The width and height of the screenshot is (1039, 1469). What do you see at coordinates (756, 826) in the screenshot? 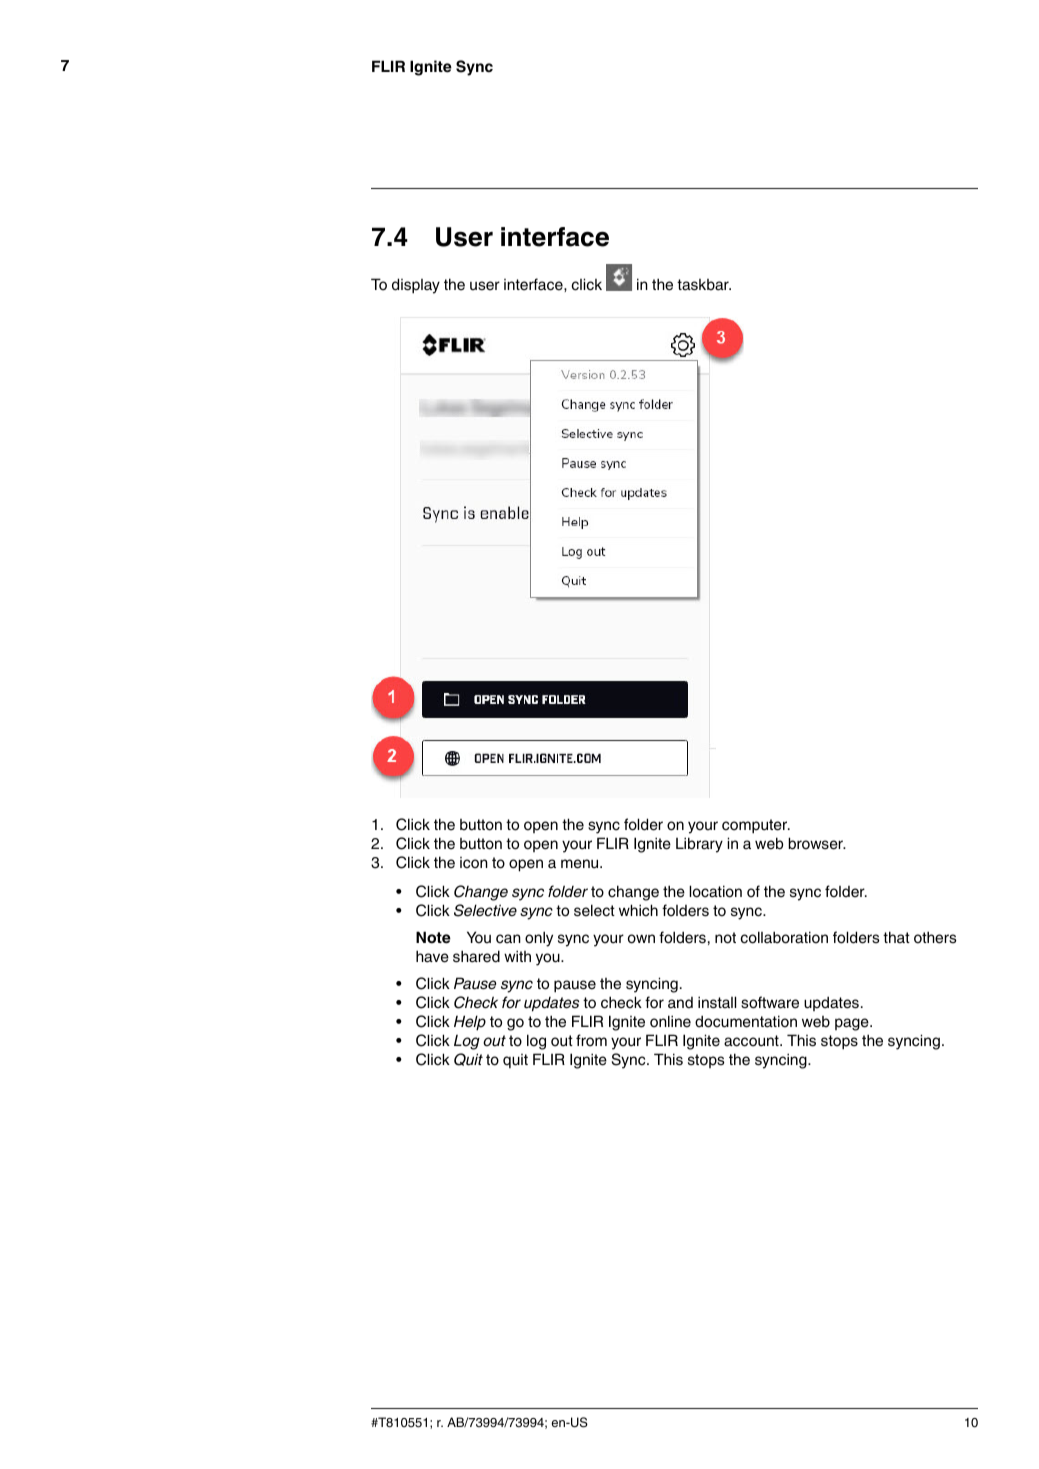
I see `computer` at bounding box center [756, 826].
